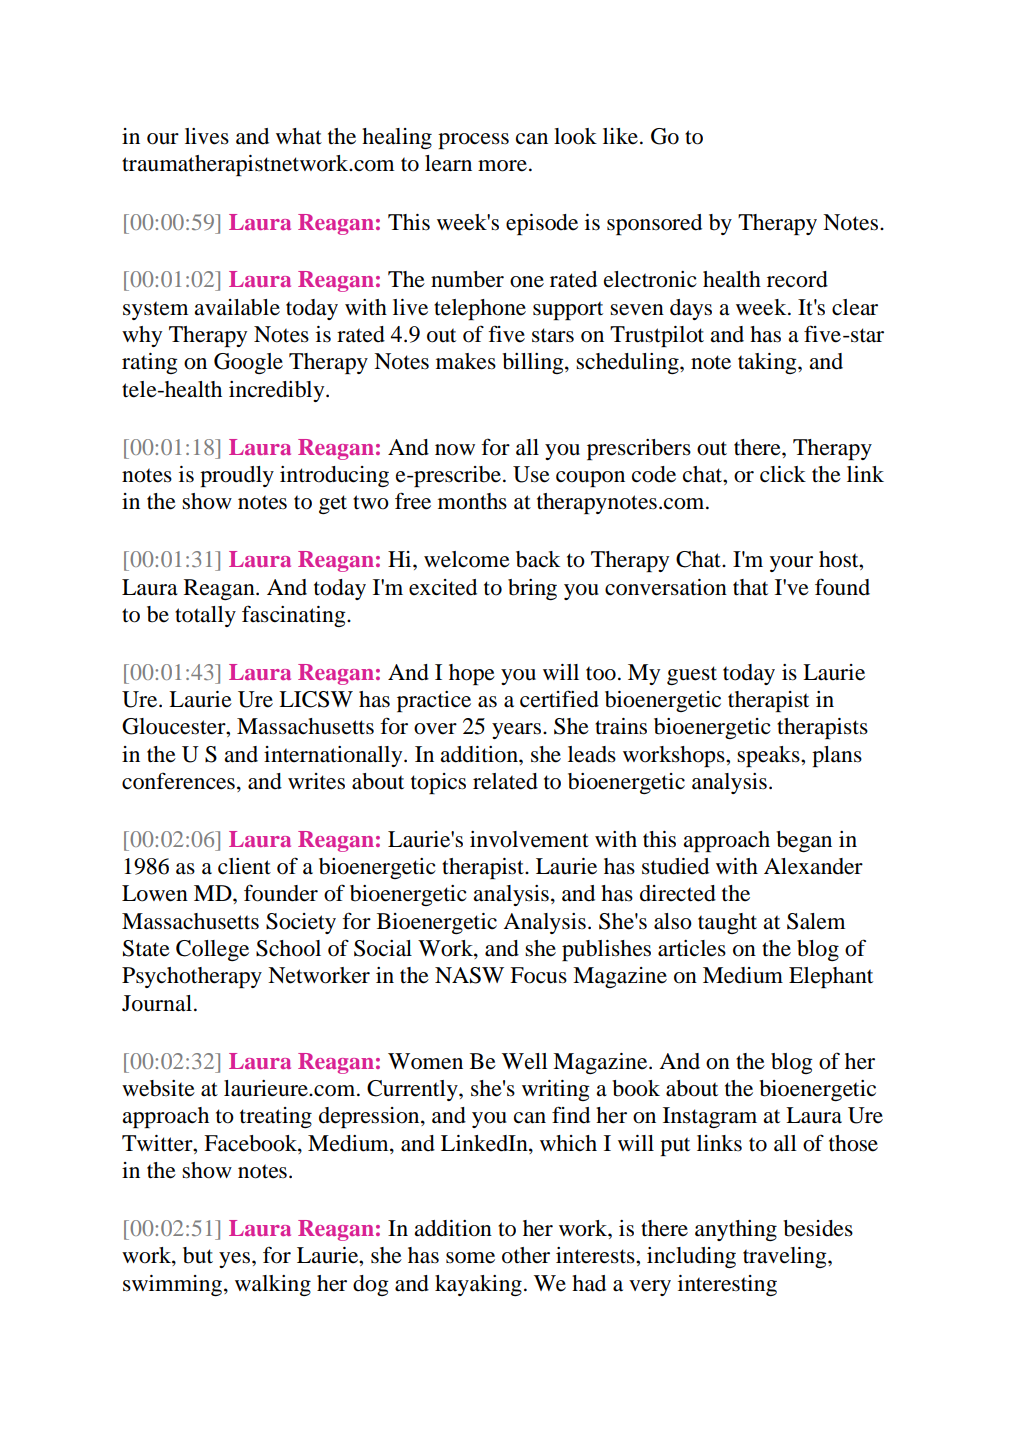  I want to click on client, so click(244, 866).
